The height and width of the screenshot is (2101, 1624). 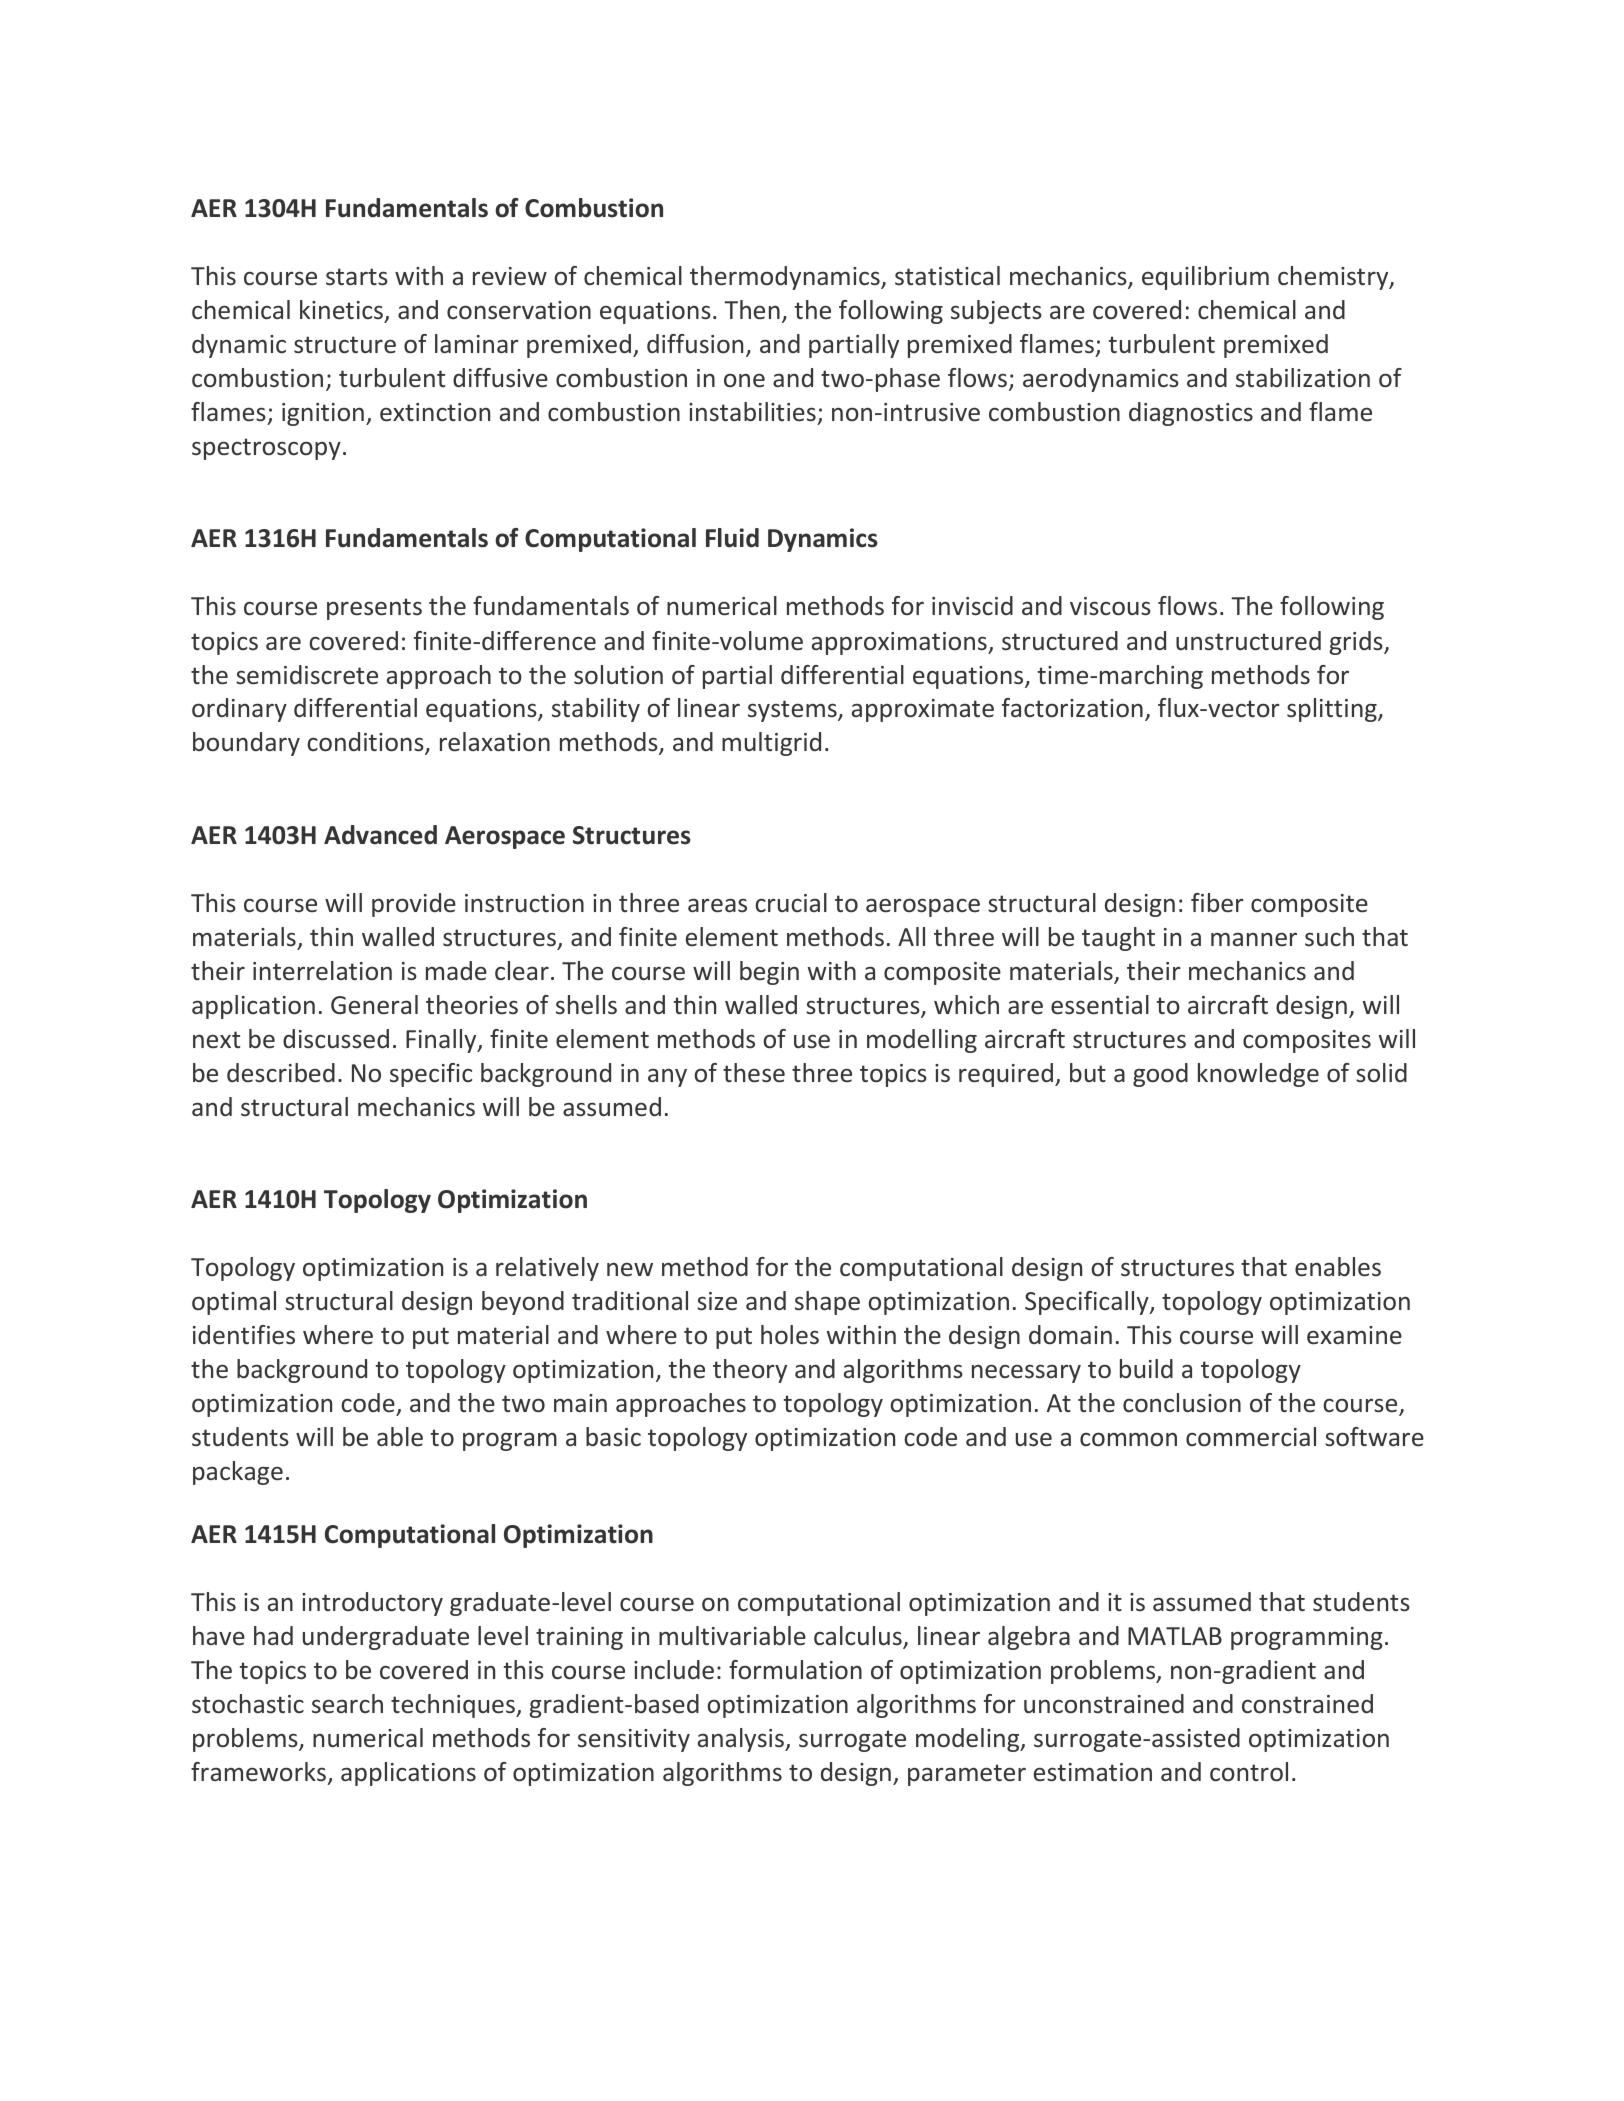 What do you see at coordinates (1333, 710) in the screenshot?
I see `splitting` at bounding box center [1333, 710].
